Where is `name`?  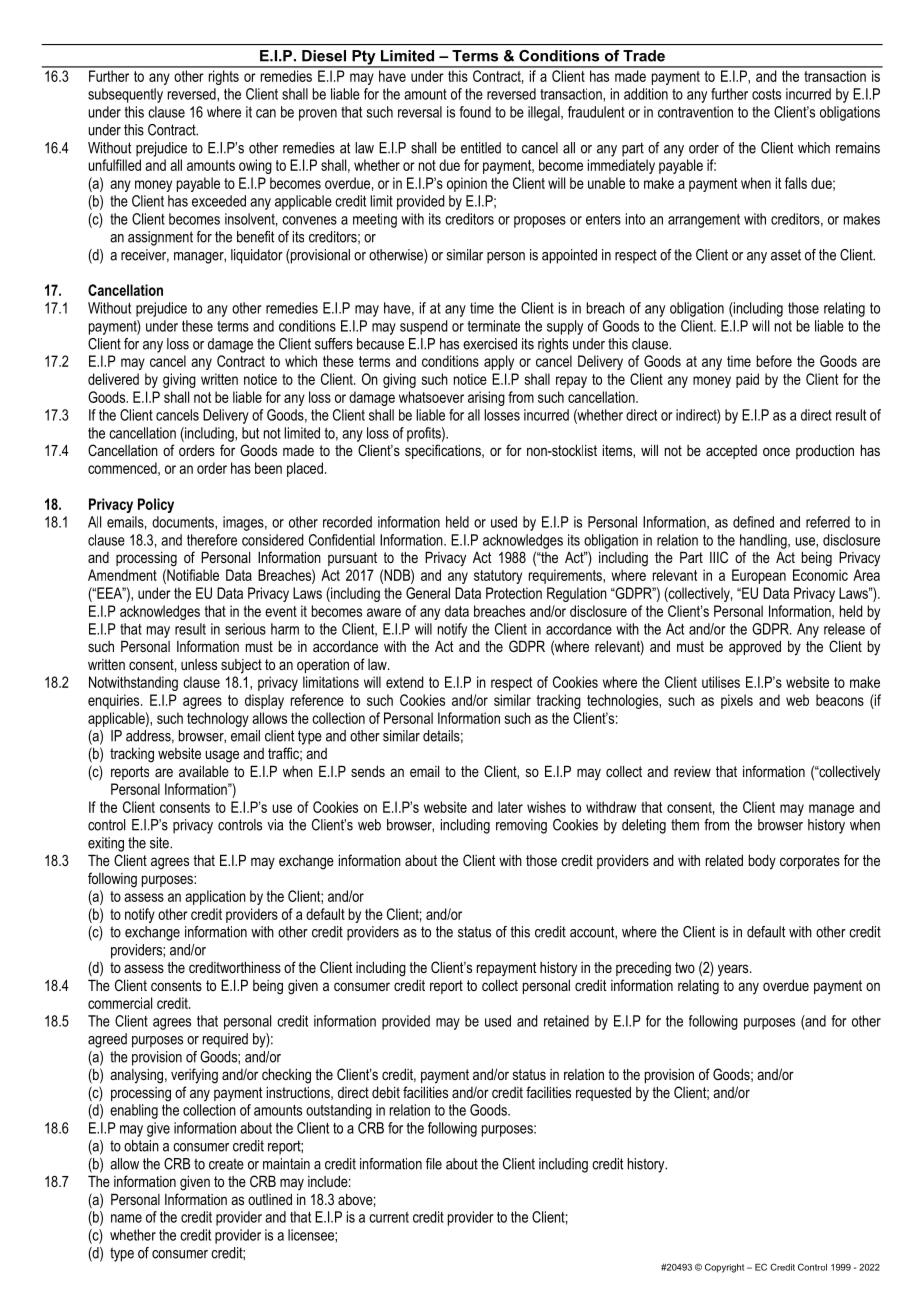
name is located at coordinates (126, 1218).
